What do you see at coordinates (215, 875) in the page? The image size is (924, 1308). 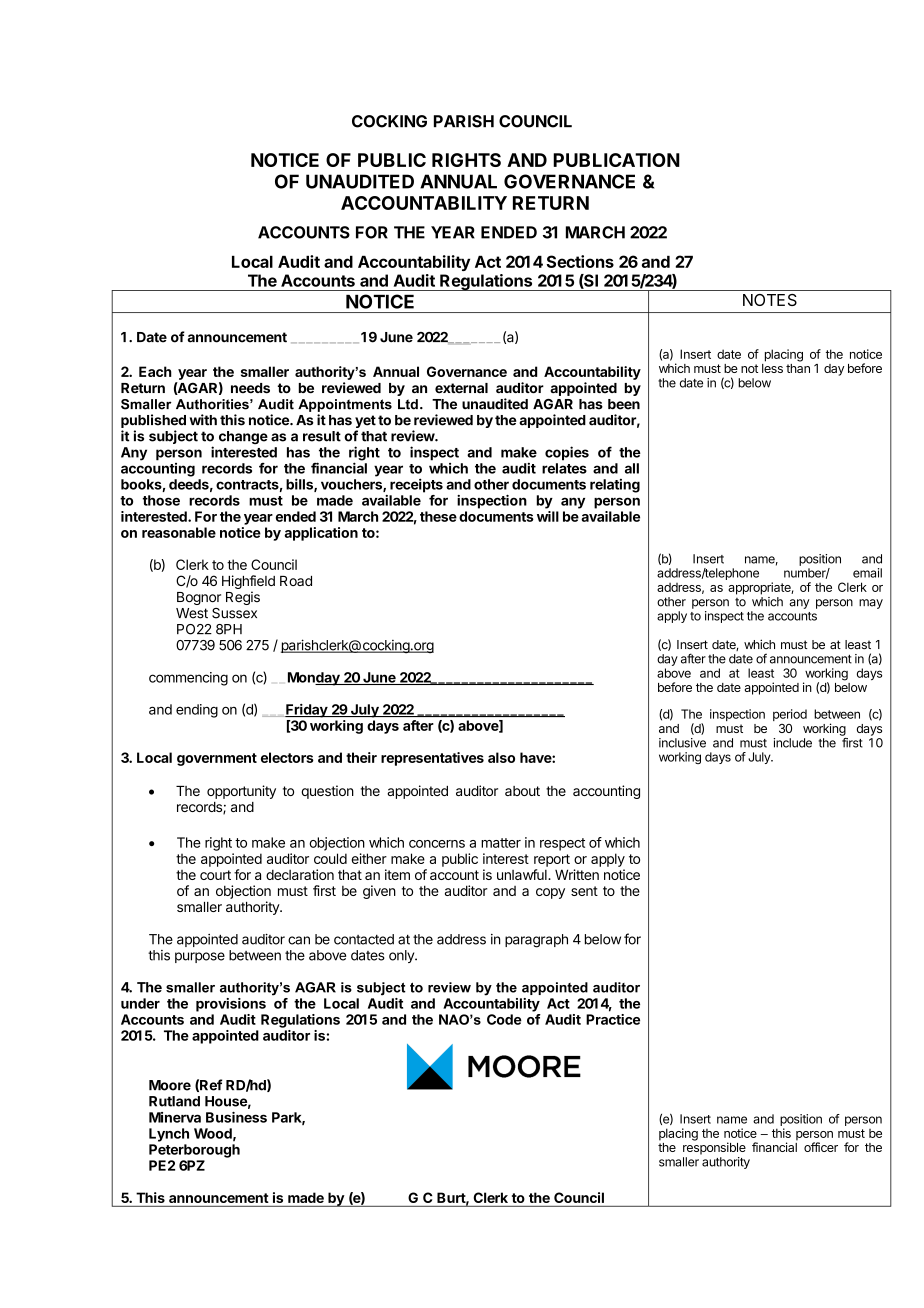 I see `court` at bounding box center [215, 875].
